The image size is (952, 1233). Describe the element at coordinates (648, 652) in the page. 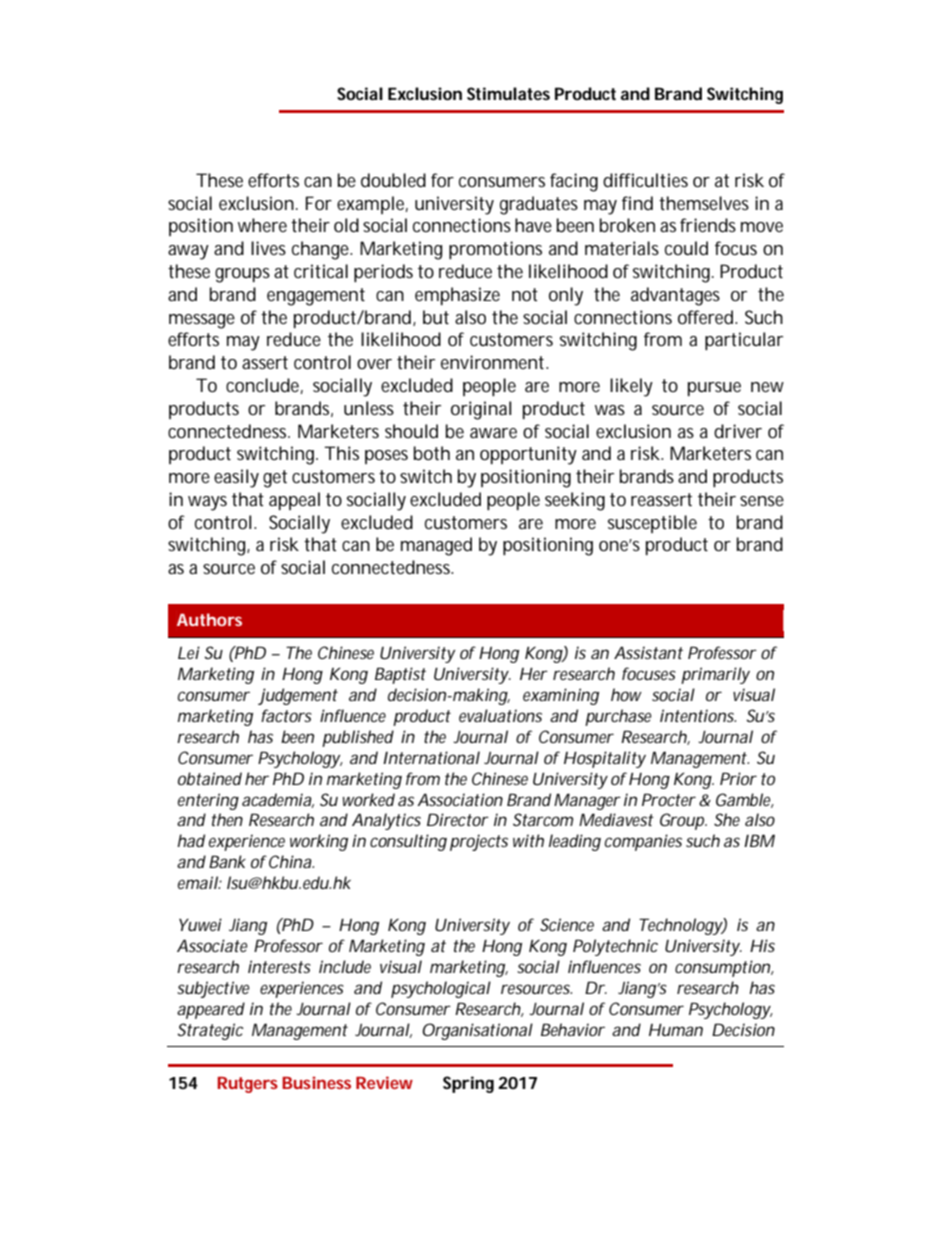

I see `Assistant` at that location.
